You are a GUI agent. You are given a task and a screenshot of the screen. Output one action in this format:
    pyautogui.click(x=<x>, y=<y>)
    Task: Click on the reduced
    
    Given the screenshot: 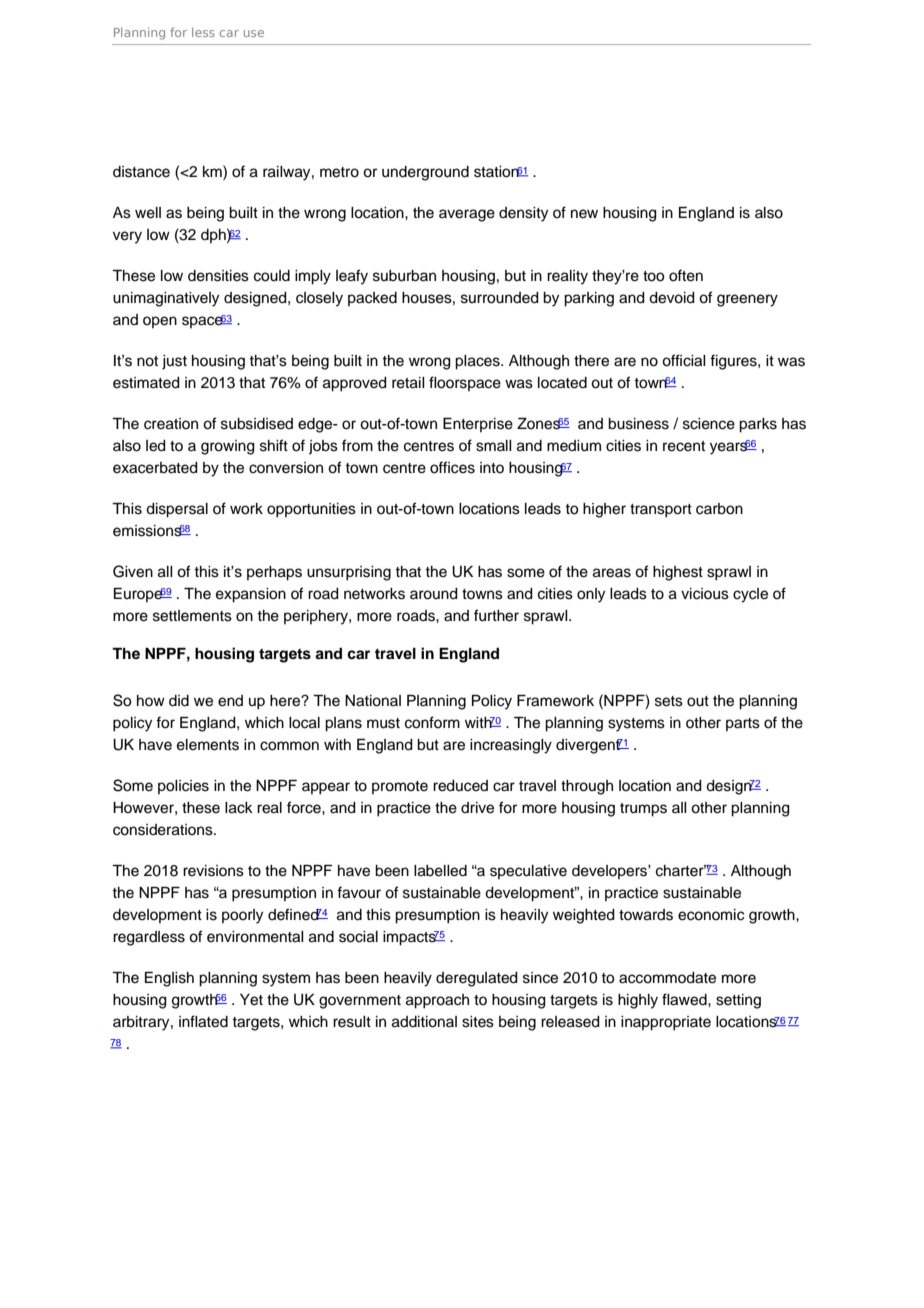 What is the action you would take?
    pyautogui.click(x=460, y=786)
